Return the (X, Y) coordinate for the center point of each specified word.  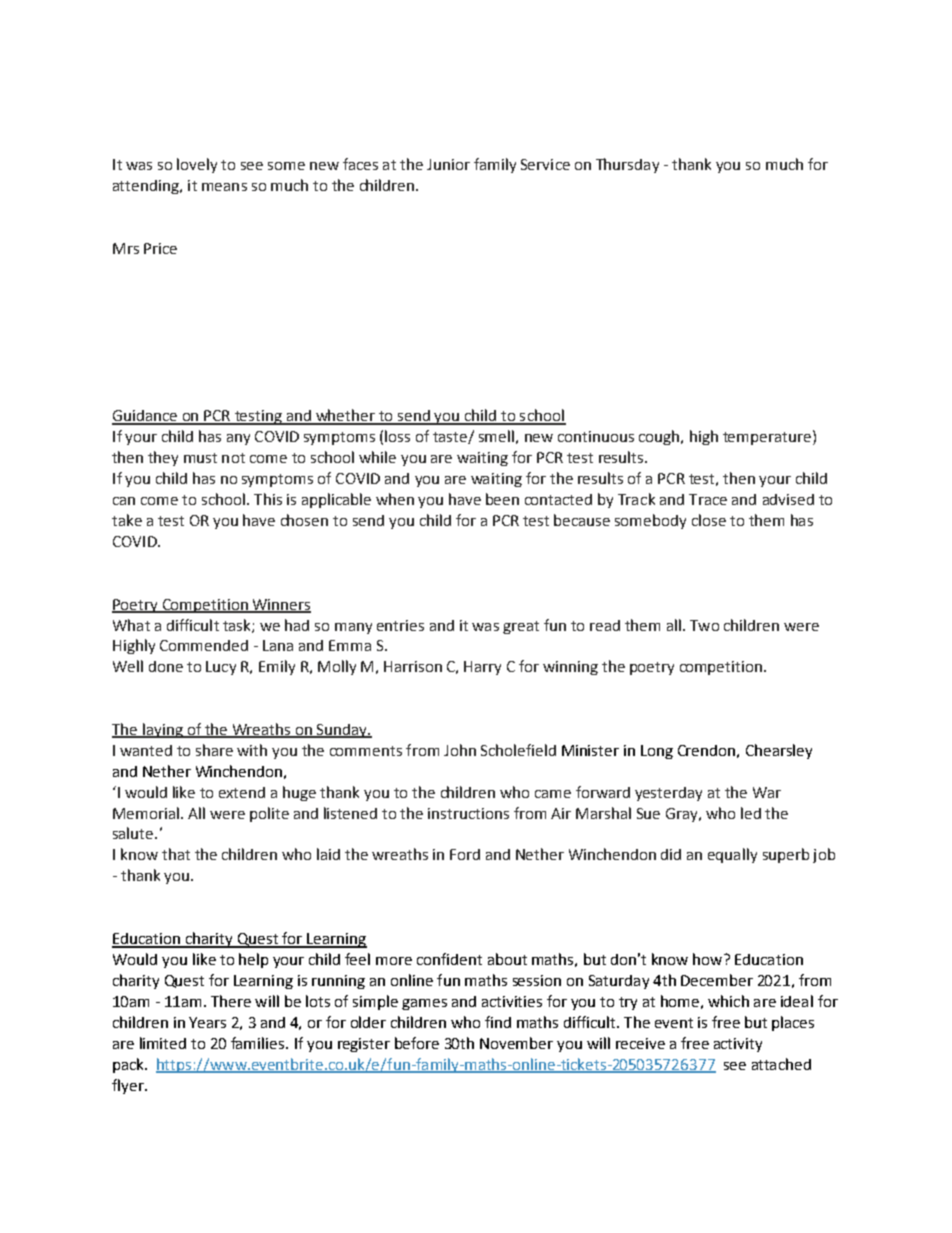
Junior (448, 164)
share (214, 750)
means (224, 187)
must (200, 458)
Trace (708, 499)
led (751, 813)
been (502, 499)
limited (163, 1043)
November (516, 1043)
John (460, 750)
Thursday (627, 165)
